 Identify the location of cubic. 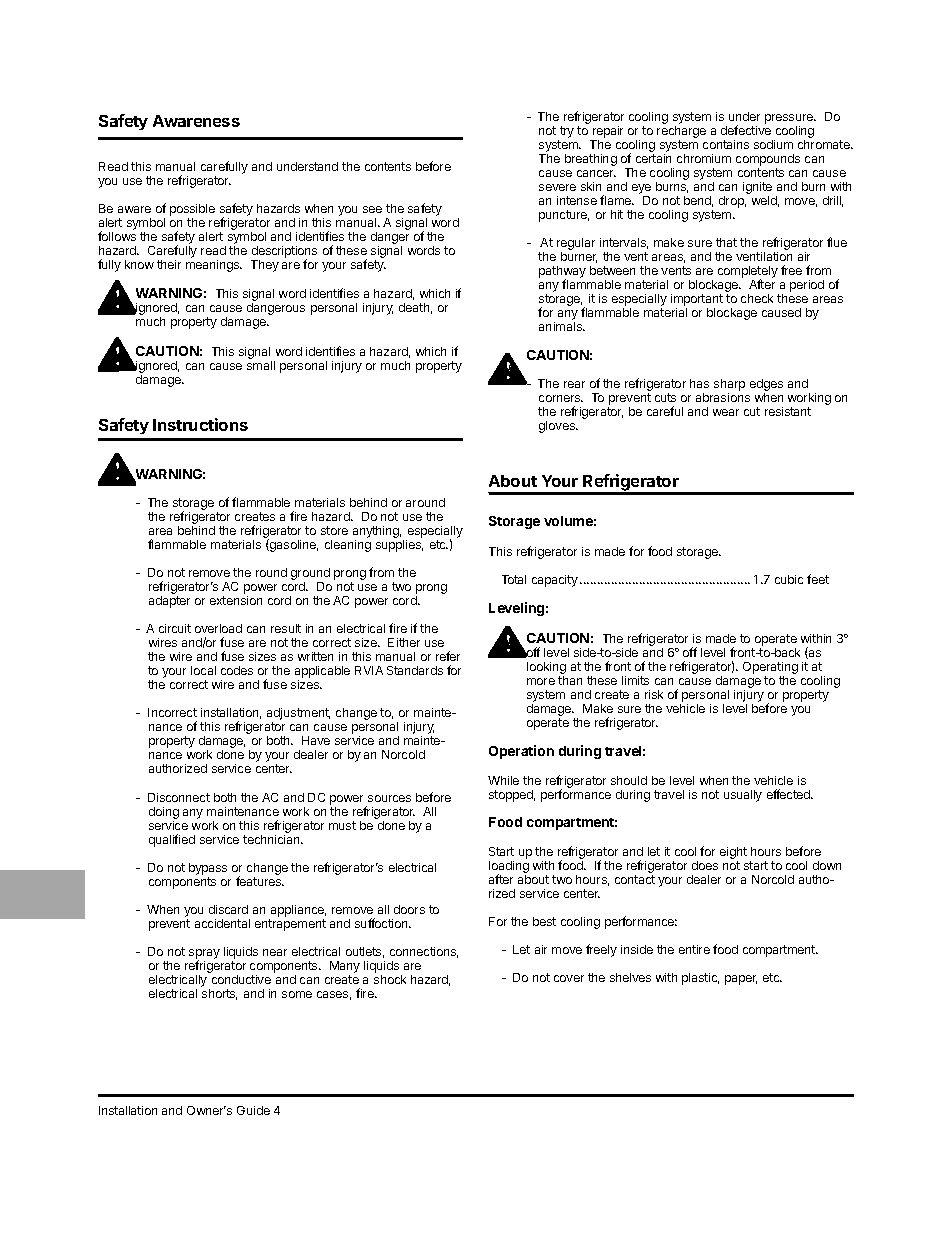
(789, 579).
